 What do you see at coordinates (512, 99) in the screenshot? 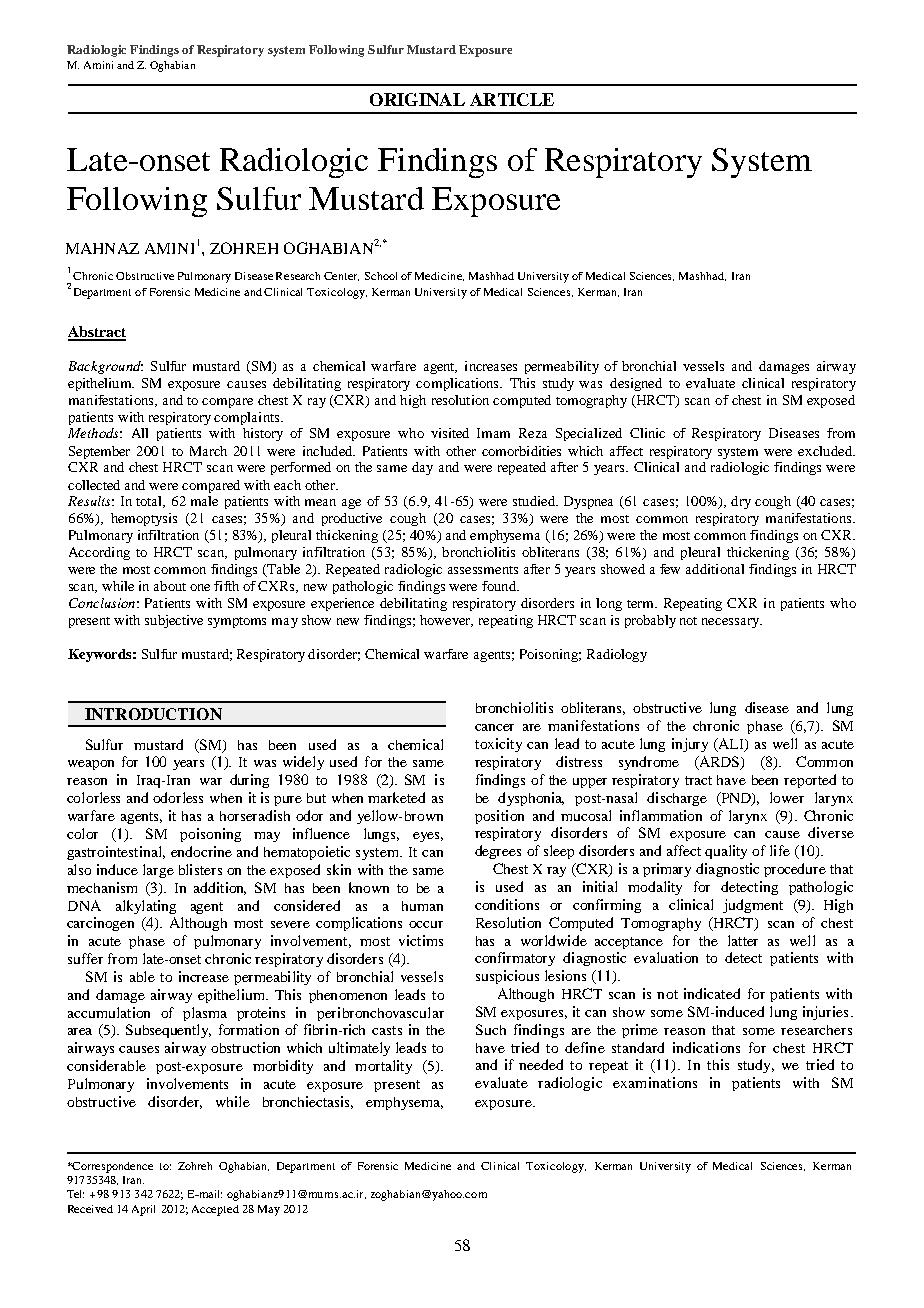
I see `ARTICLE` at bounding box center [512, 99].
